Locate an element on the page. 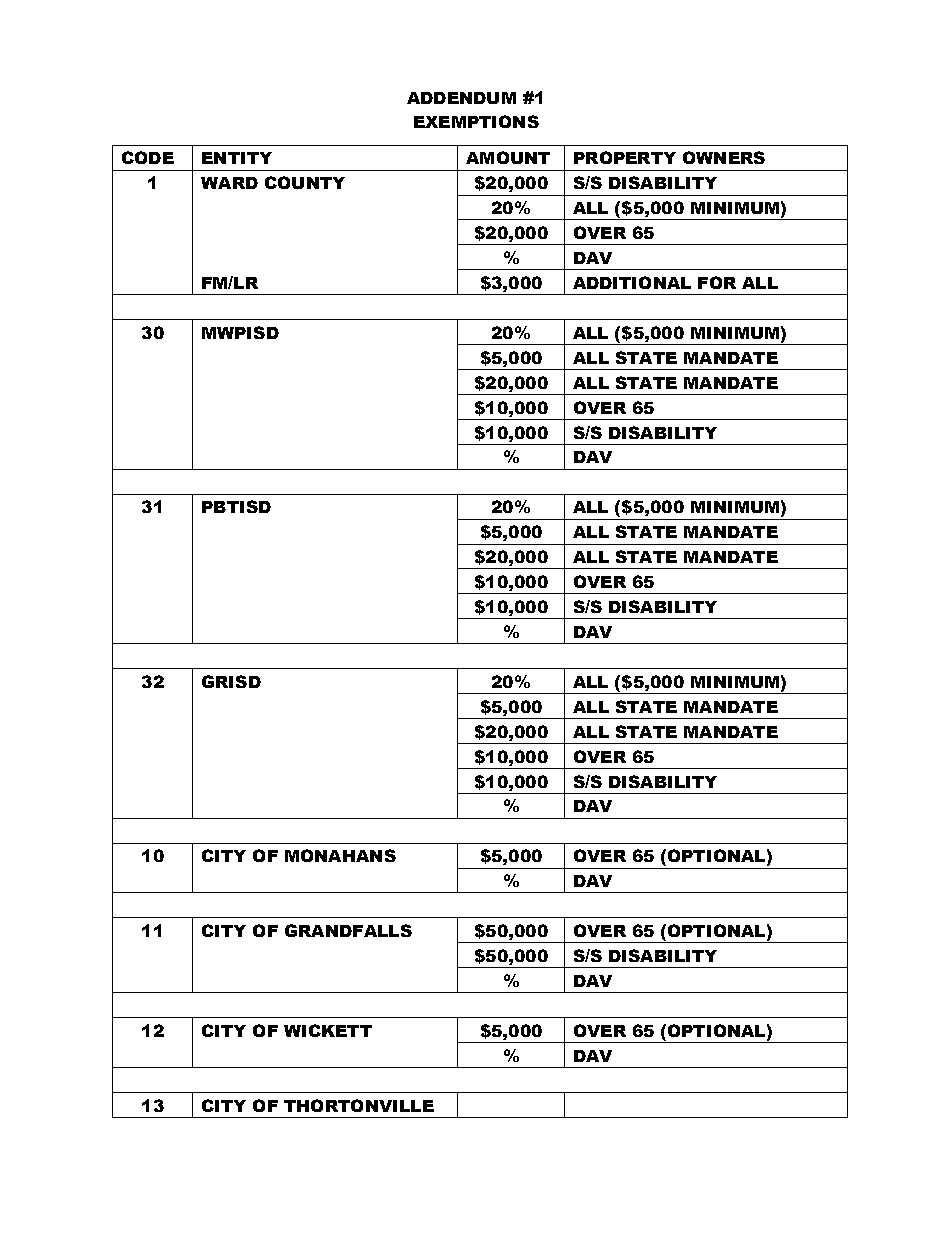 This page has height=1233, width=952. EXEMPTIONS is located at coordinates (476, 121).
